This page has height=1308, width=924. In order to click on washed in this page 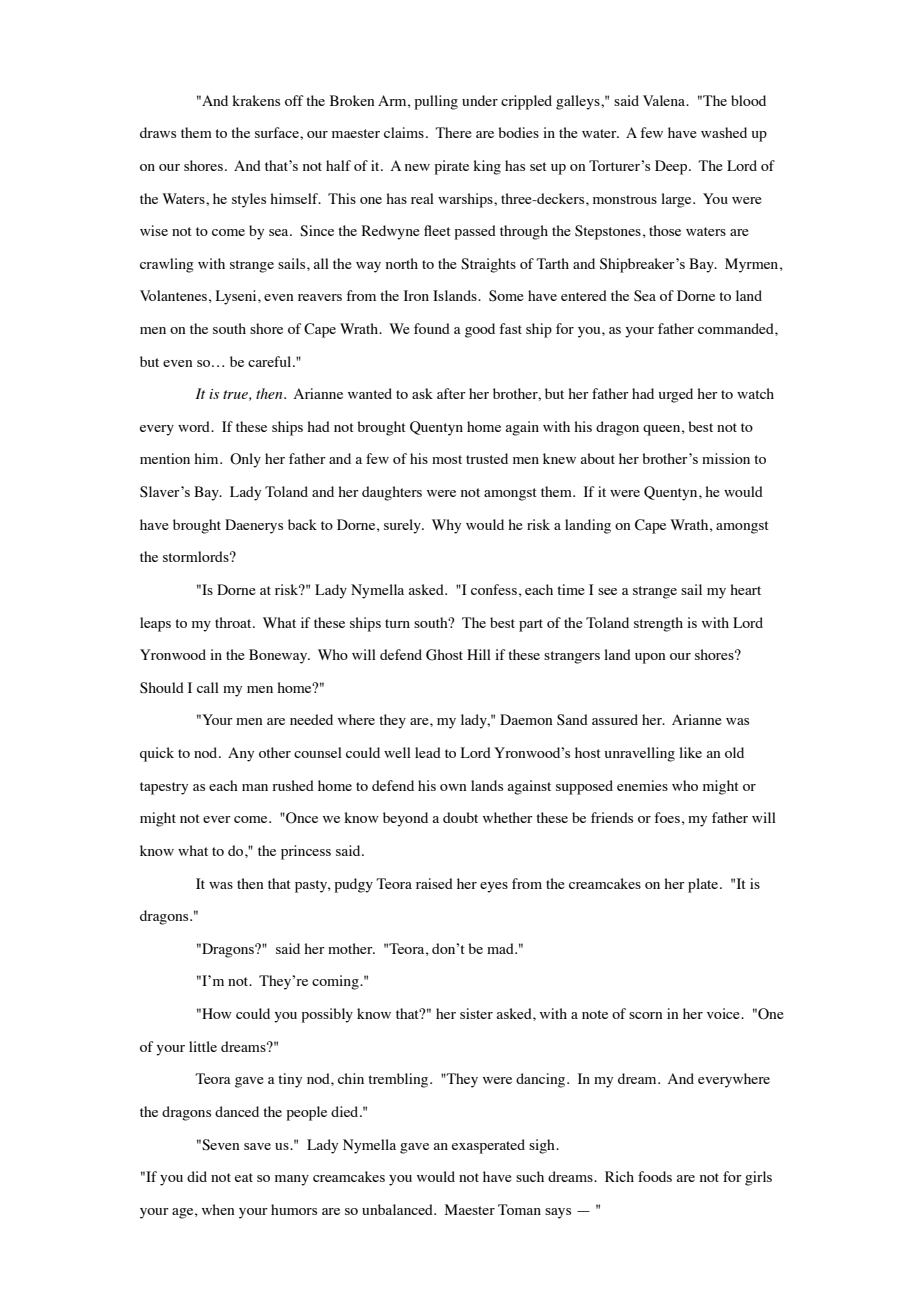, I will do `click(724, 132)`.
